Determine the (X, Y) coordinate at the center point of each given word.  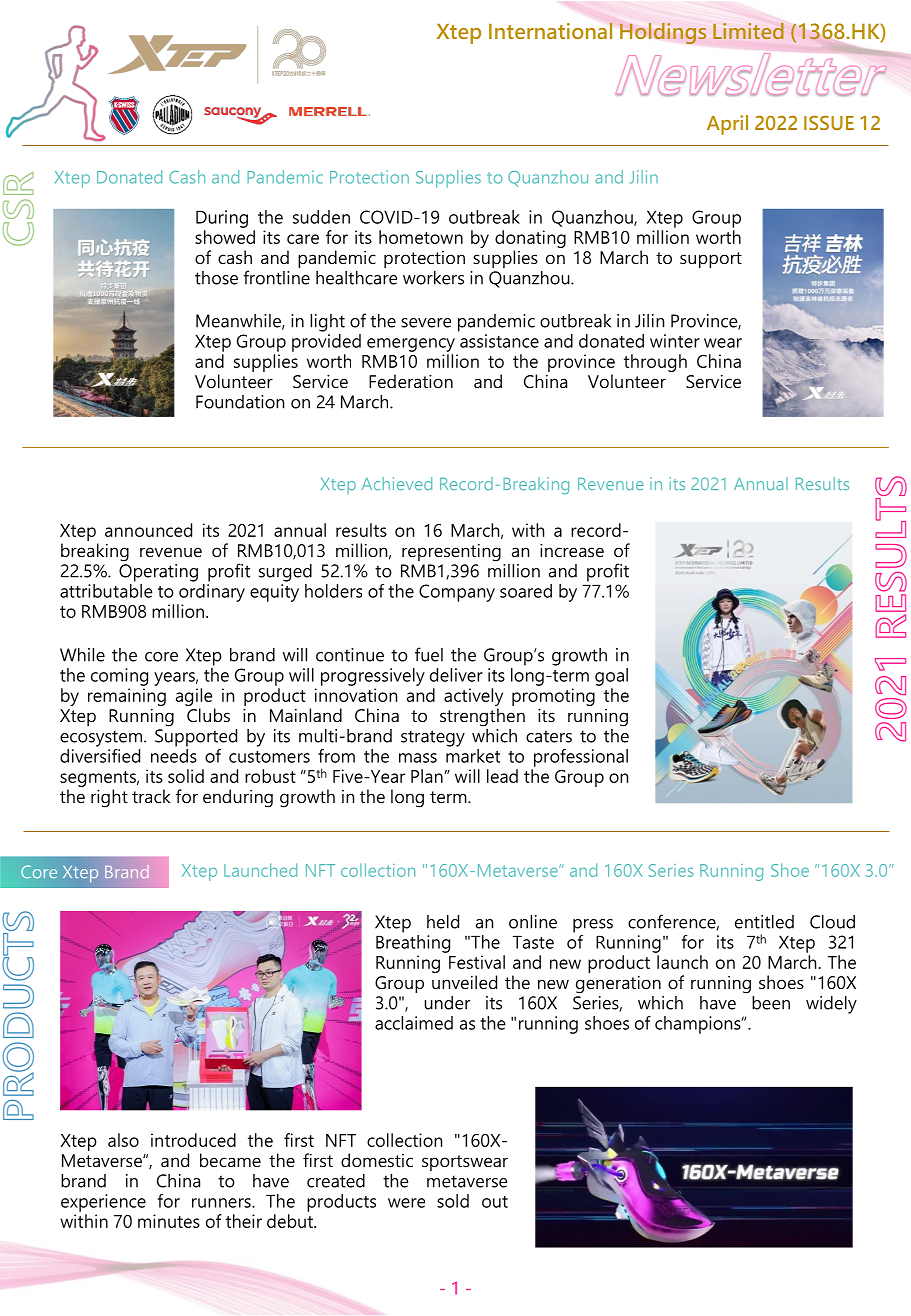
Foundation (240, 402)
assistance (499, 341)
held (443, 922)
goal (611, 677)
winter (675, 341)
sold (453, 1201)
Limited (748, 31)
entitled (764, 922)
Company (457, 593)
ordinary (212, 593)
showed (225, 237)
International (551, 30)
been (771, 1003)
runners (222, 1203)
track (151, 796)
